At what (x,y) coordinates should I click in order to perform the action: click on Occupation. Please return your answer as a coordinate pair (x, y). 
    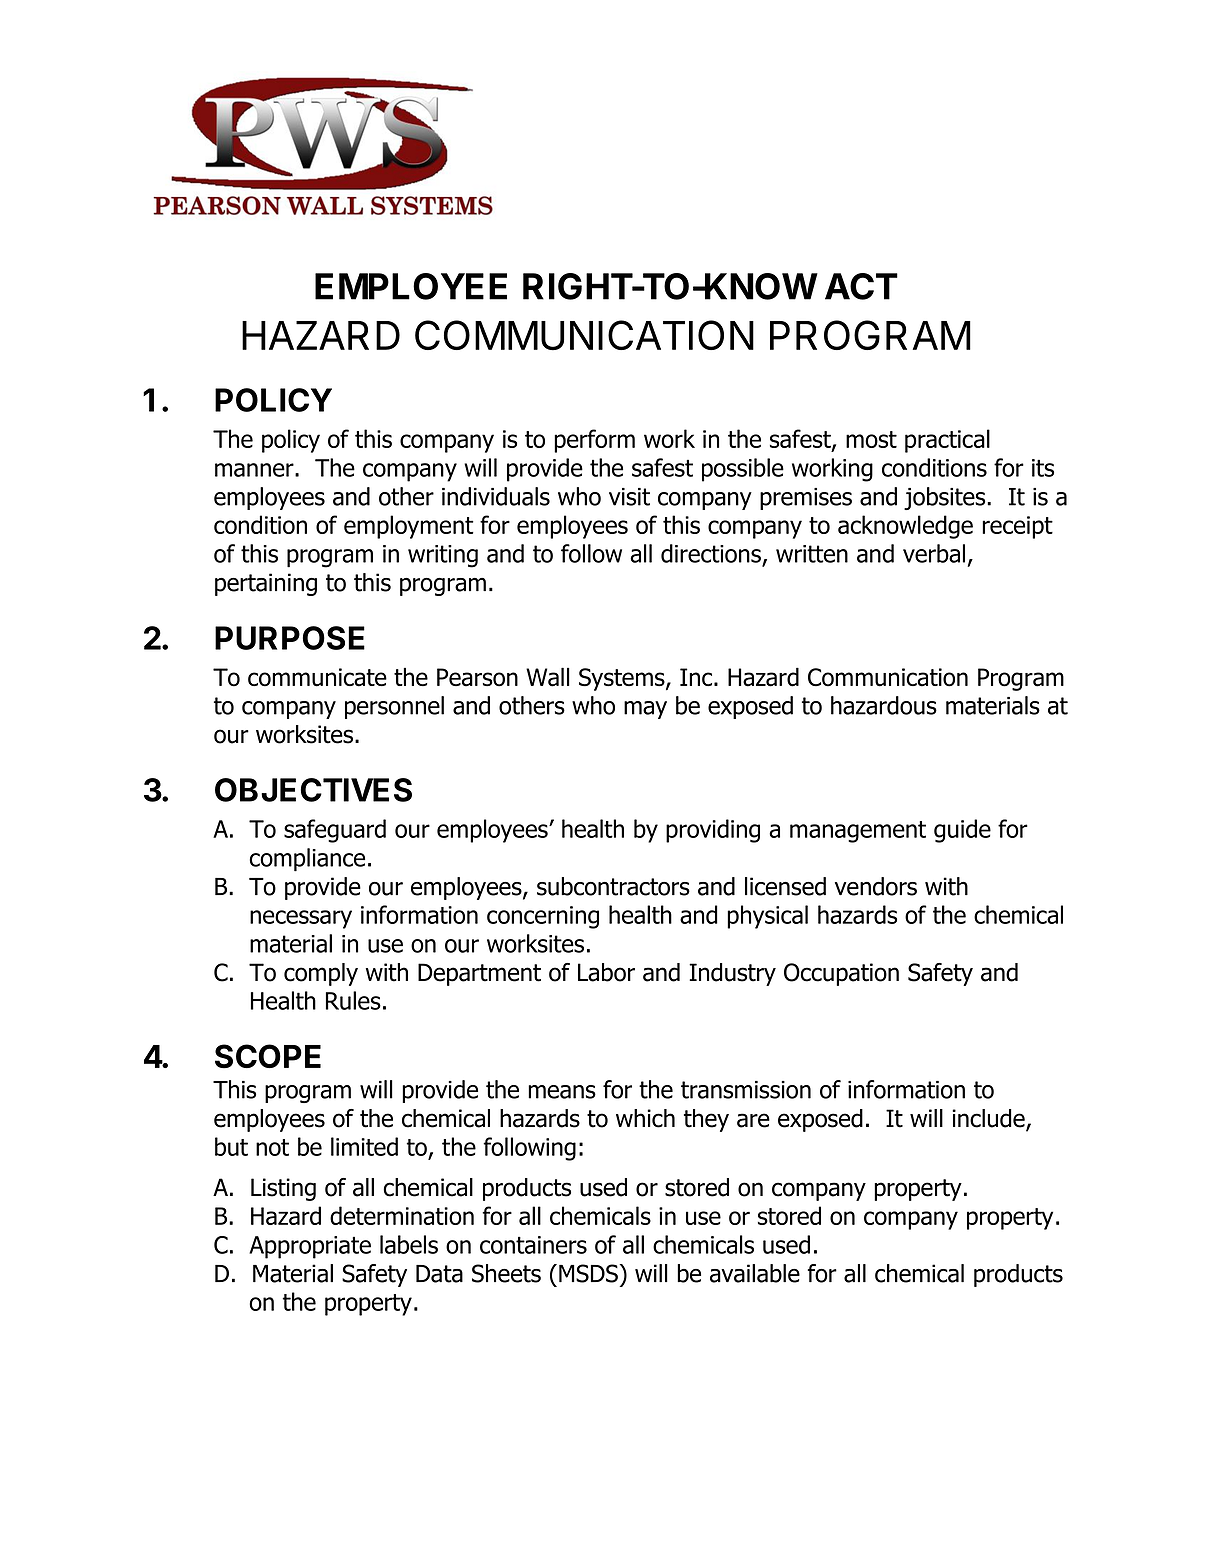
    Looking at the image, I should click on (841, 974).
